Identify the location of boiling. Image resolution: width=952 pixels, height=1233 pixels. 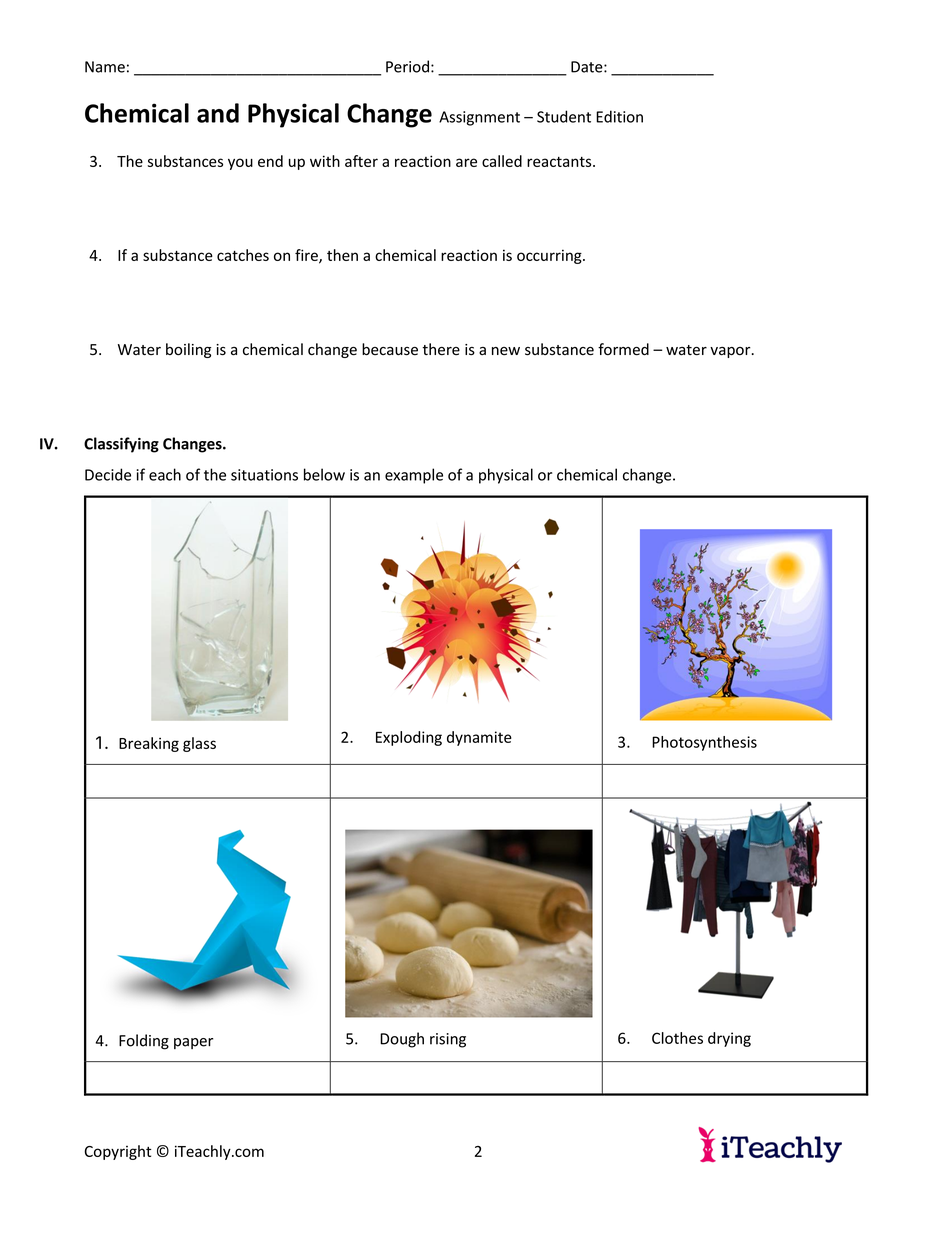
(188, 350).
